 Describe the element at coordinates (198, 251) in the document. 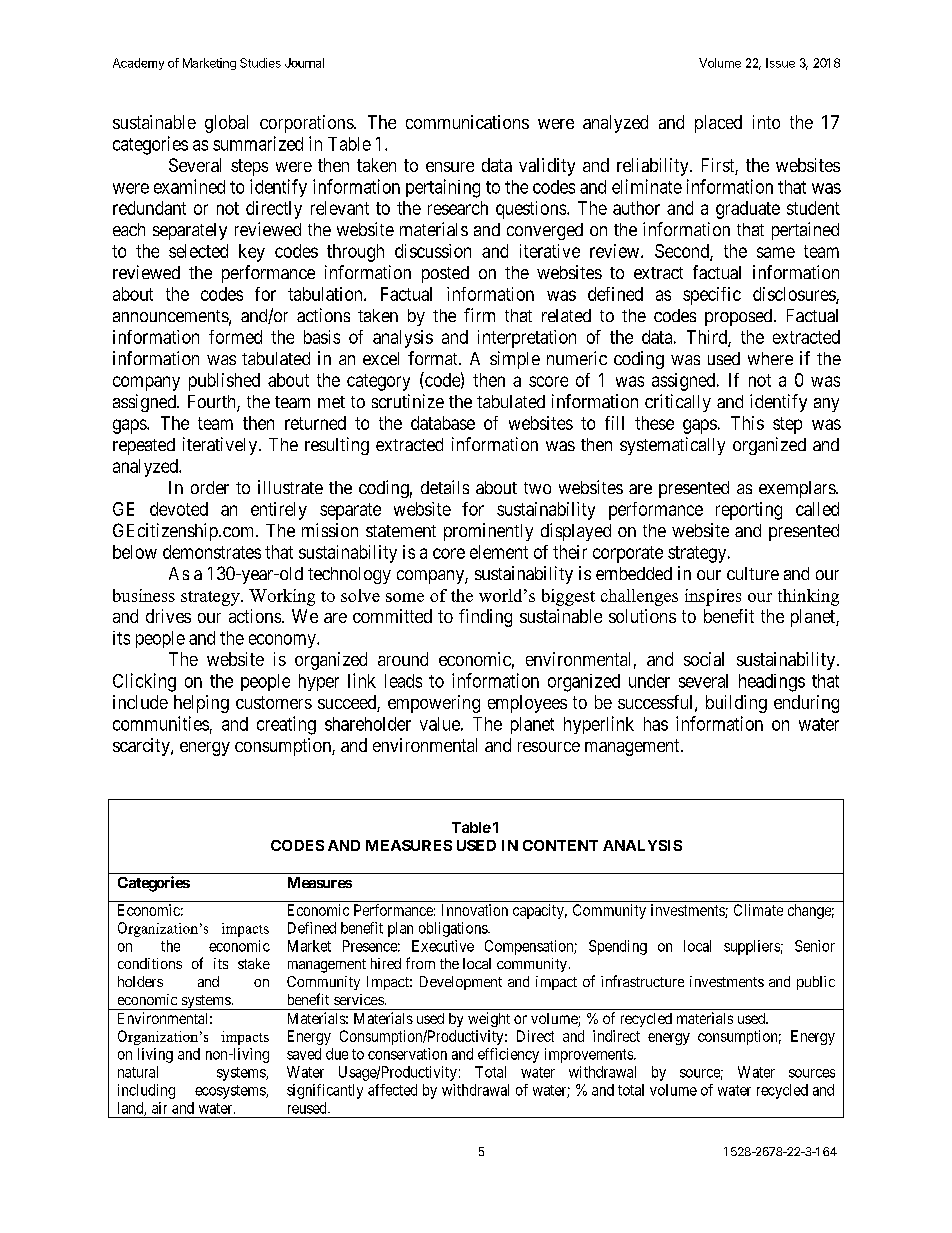

I see `selected` at that location.
